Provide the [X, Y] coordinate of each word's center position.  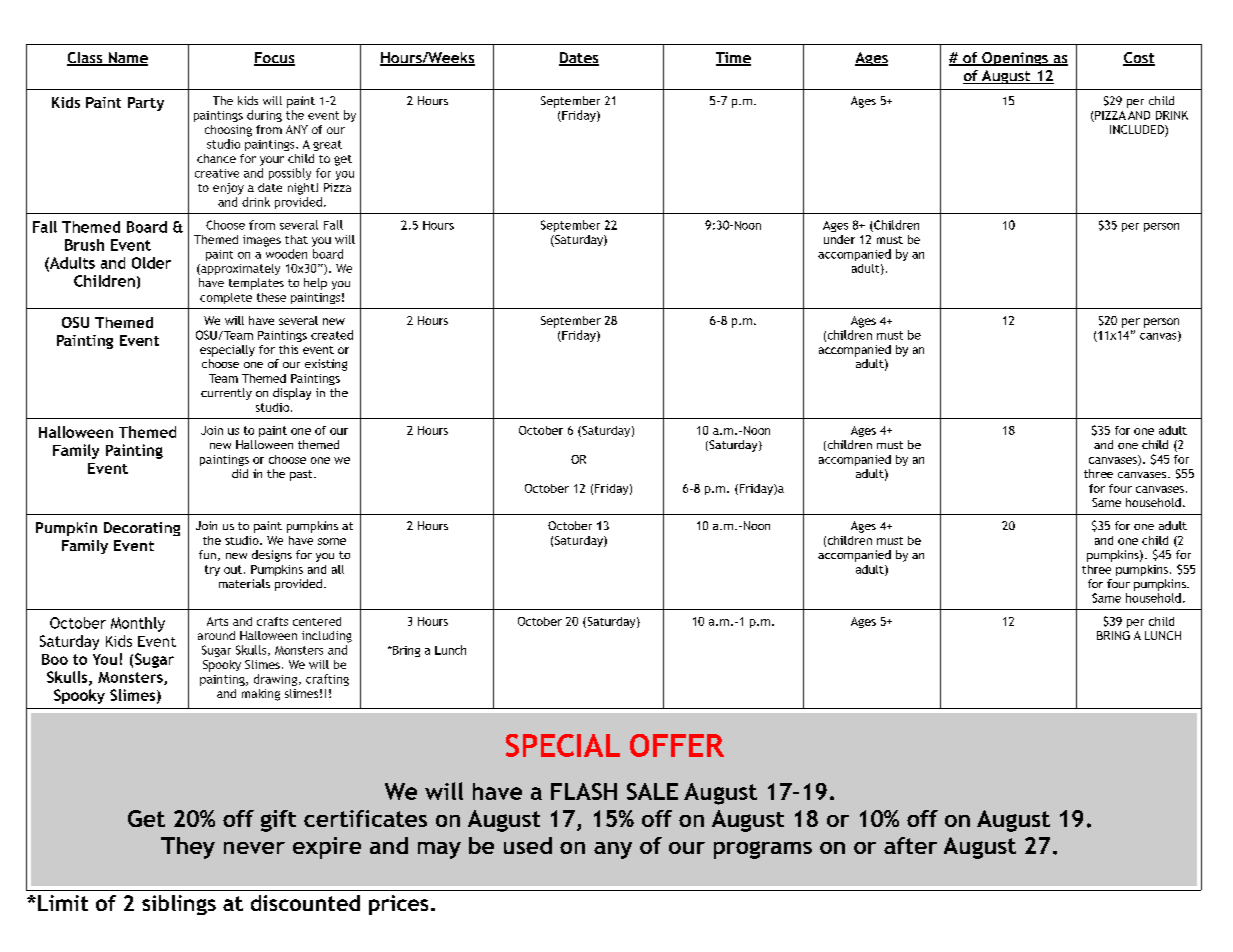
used [528, 845]
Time [733, 59]
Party [146, 104]
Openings [1015, 59]
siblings [179, 905]
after [910, 845]
